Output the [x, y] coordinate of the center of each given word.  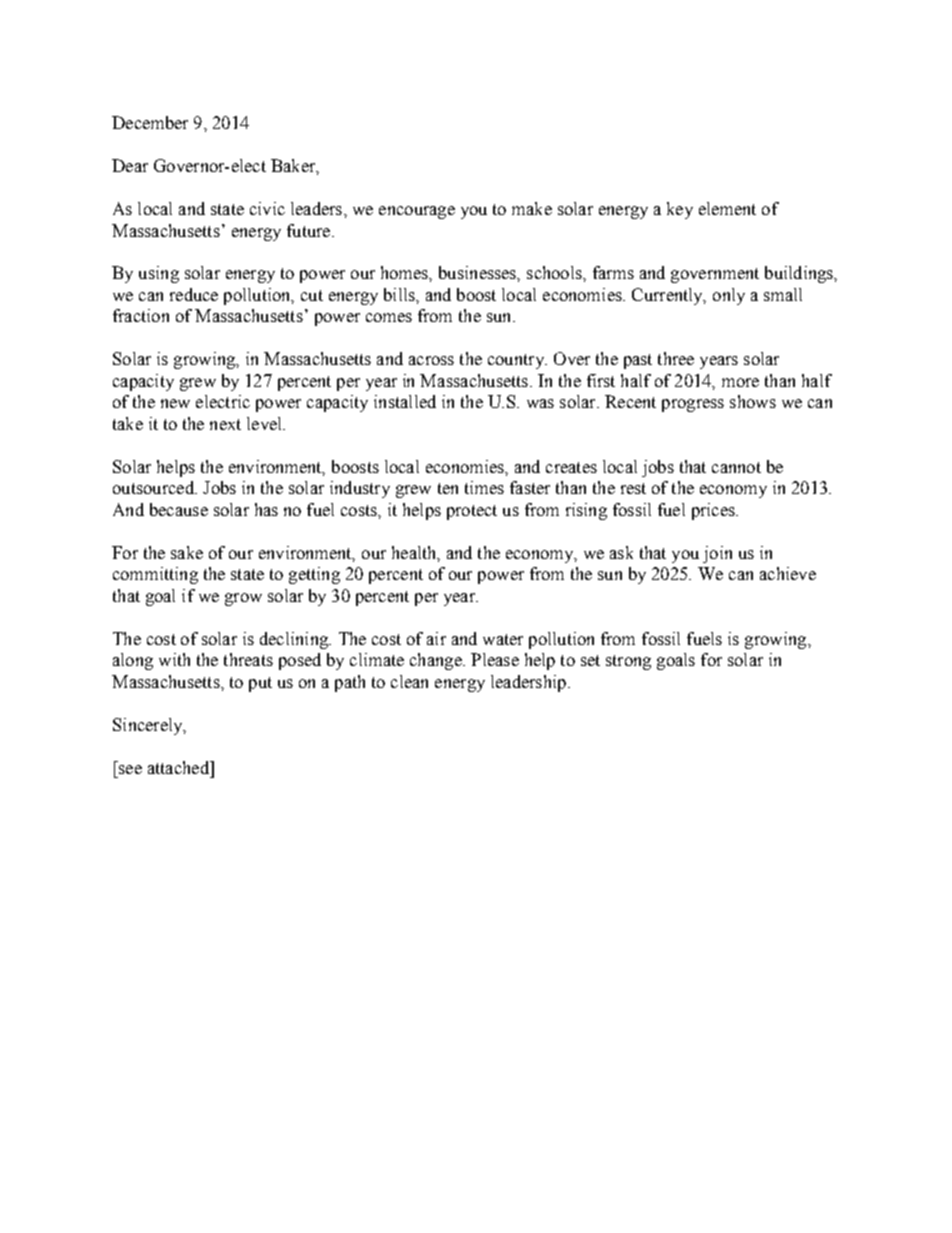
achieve [788, 573]
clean [409, 681]
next [225, 424]
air [436, 638]
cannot [736, 467]
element [727, 208]
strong [628, 662]
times [484, 487]
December [150, 122]
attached [179, 767]
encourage [417, 212]
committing [155, 575]
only [729, 296]
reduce [194, 294]
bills [400, 294]
